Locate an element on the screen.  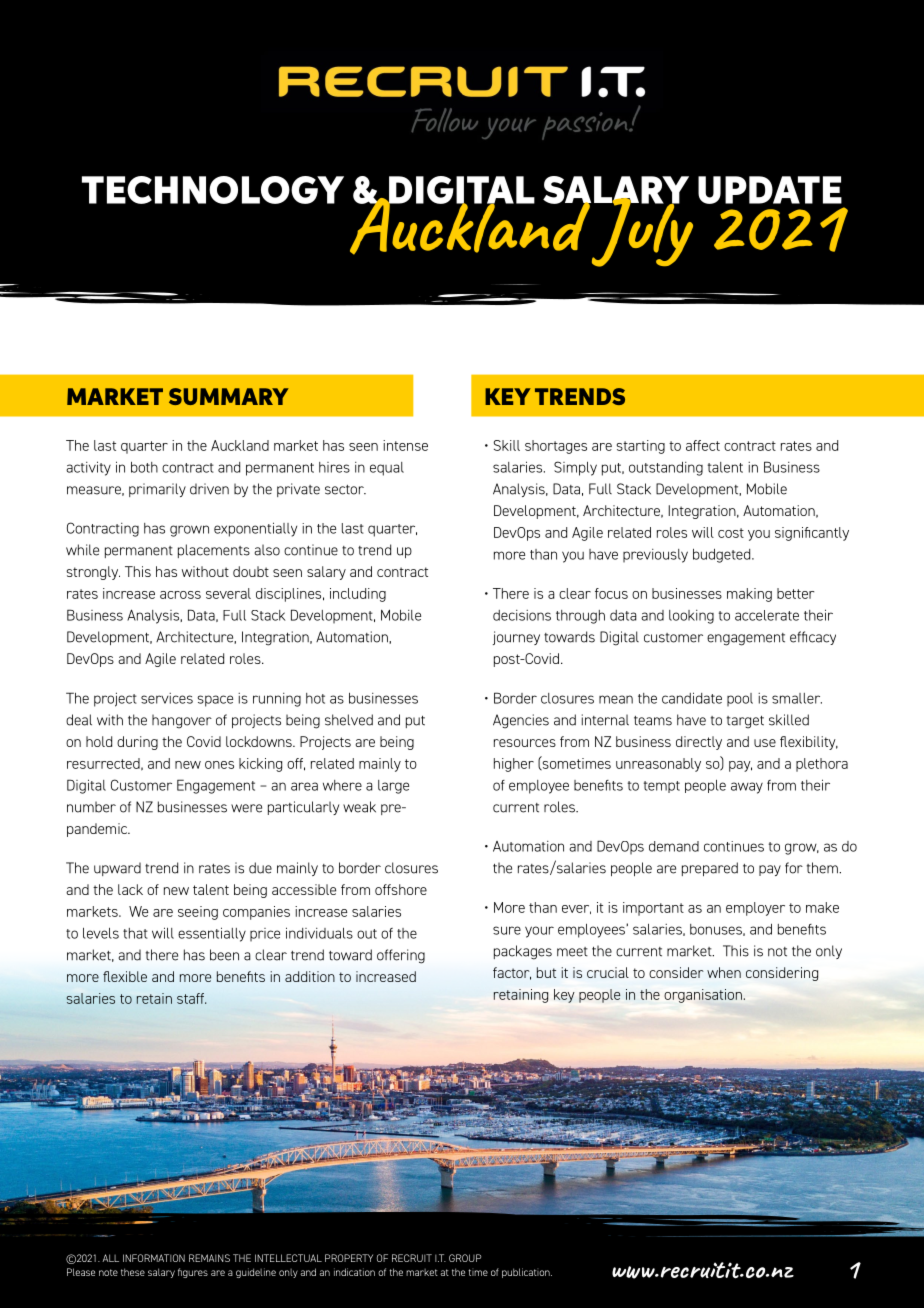
employer is located at coordinates (755, 909).
